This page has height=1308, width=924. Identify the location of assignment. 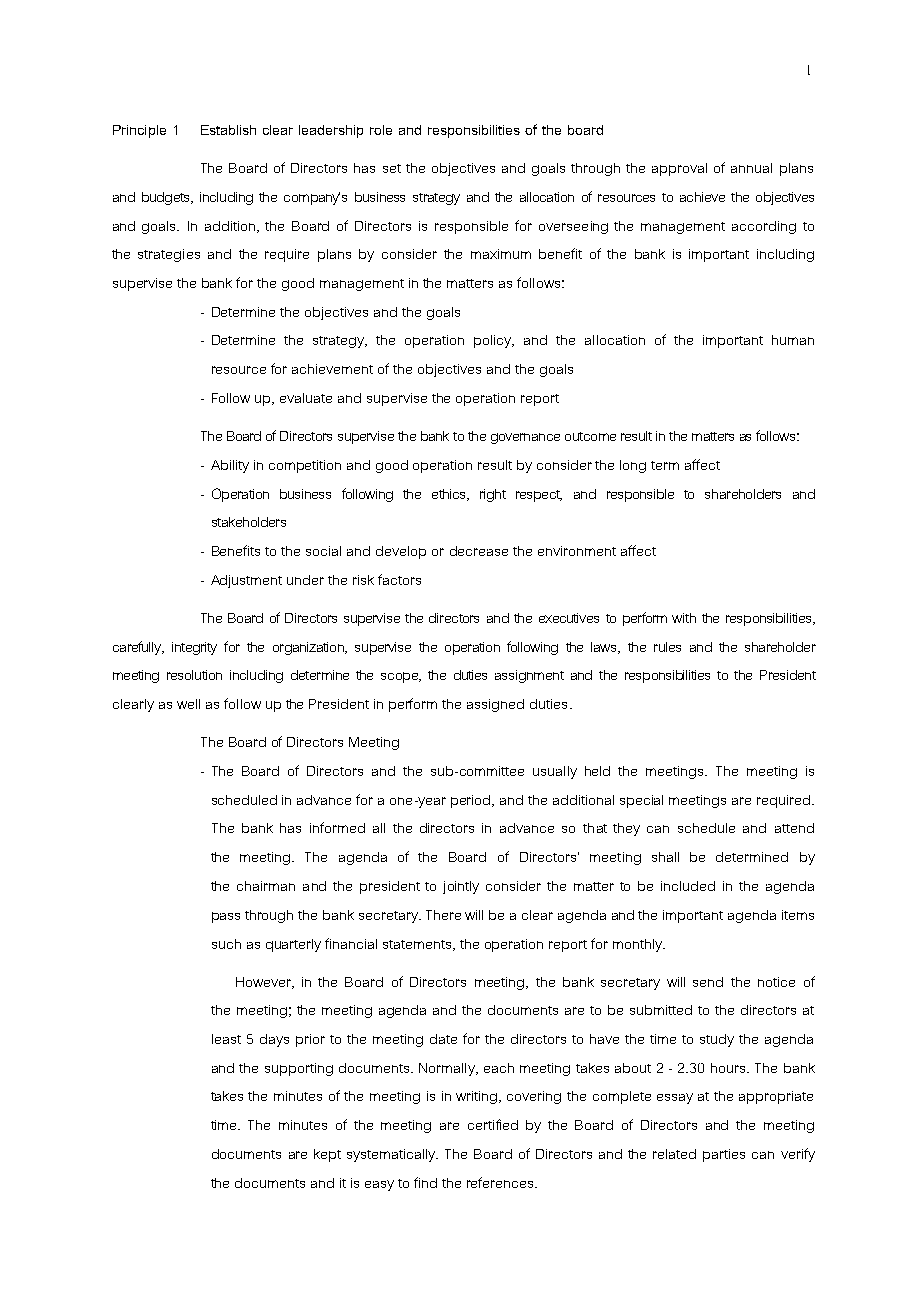
(529, 676).
